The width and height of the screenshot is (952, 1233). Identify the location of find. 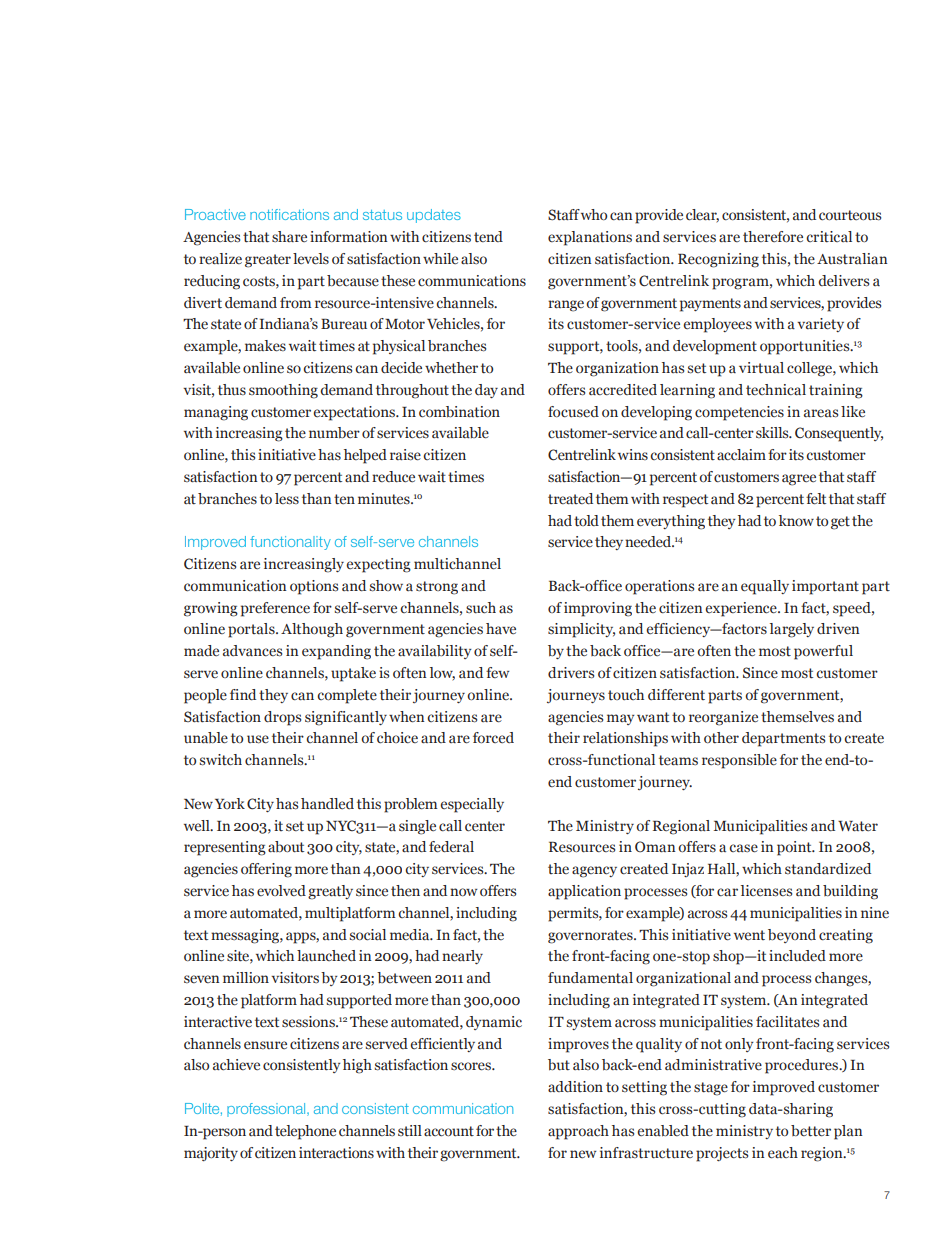
(243, 695).
